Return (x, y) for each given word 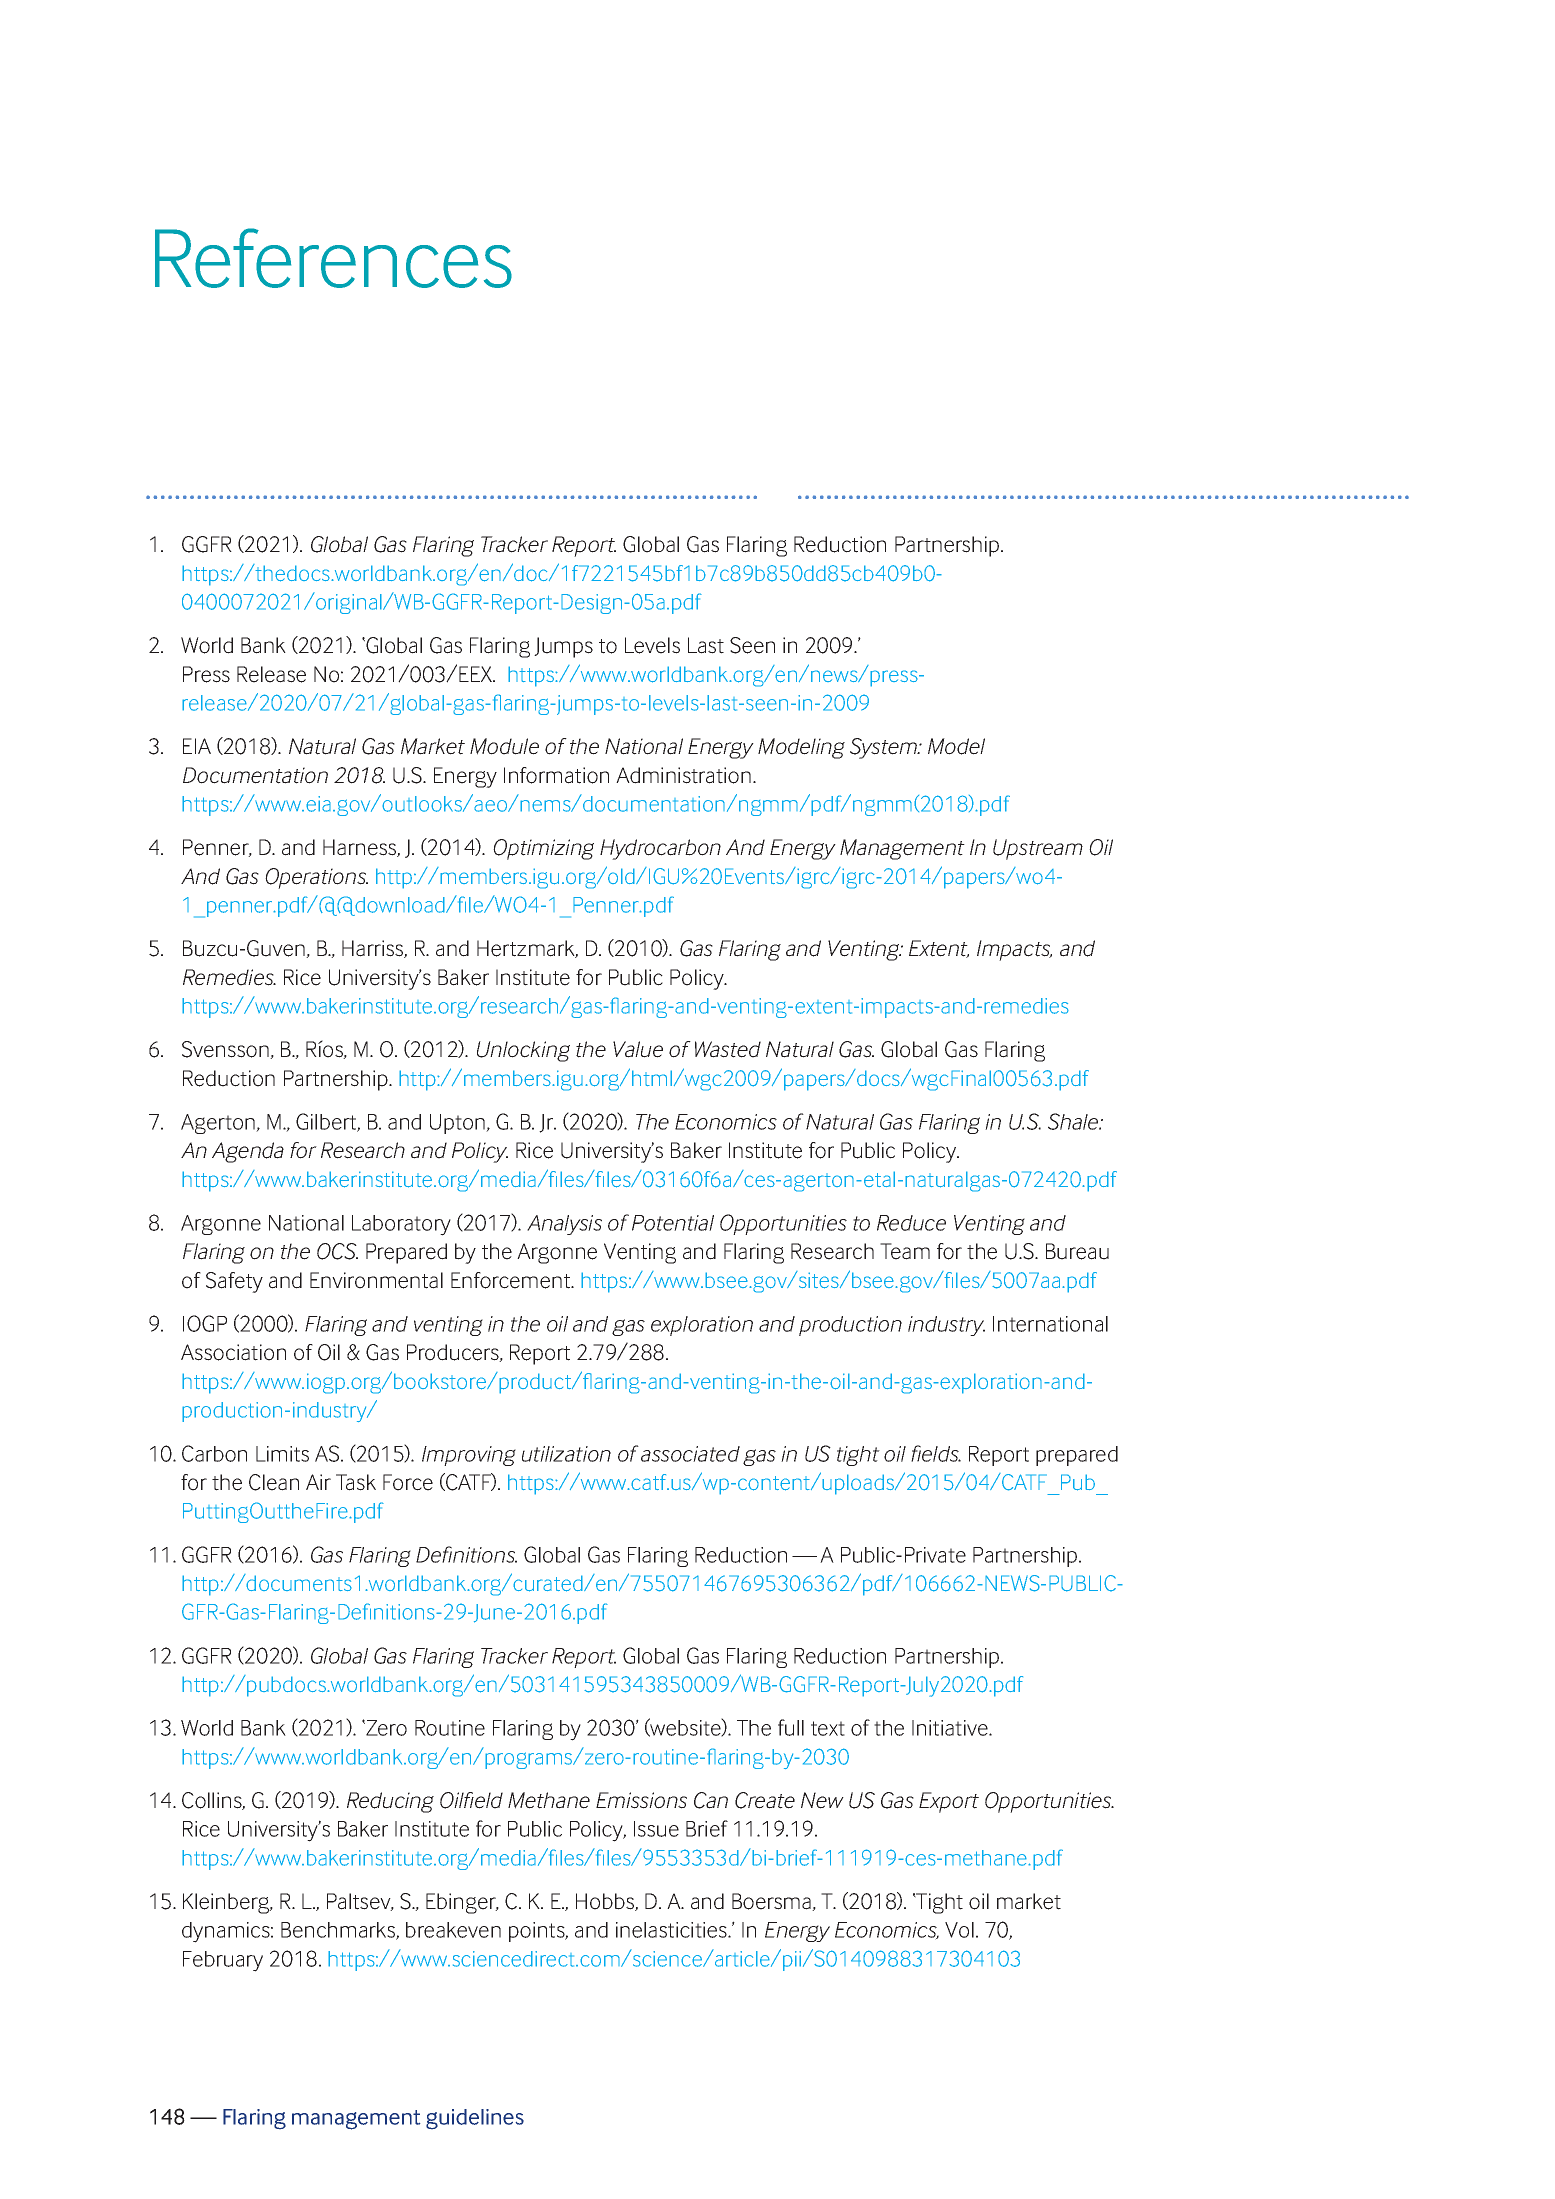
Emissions (641, 1800)
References (333, 258)
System (884, 748)
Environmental (376, 1280)
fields (936, 1453)
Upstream (1038, 849)
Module (504, 746)
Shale (1074, 1121)
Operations (316, 878)
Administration (683, 775)
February (223, 1961)
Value (638, 1049)
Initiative (951, 1728)
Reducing (390, 1802)
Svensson (226, 1050)
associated (690, 1454)
